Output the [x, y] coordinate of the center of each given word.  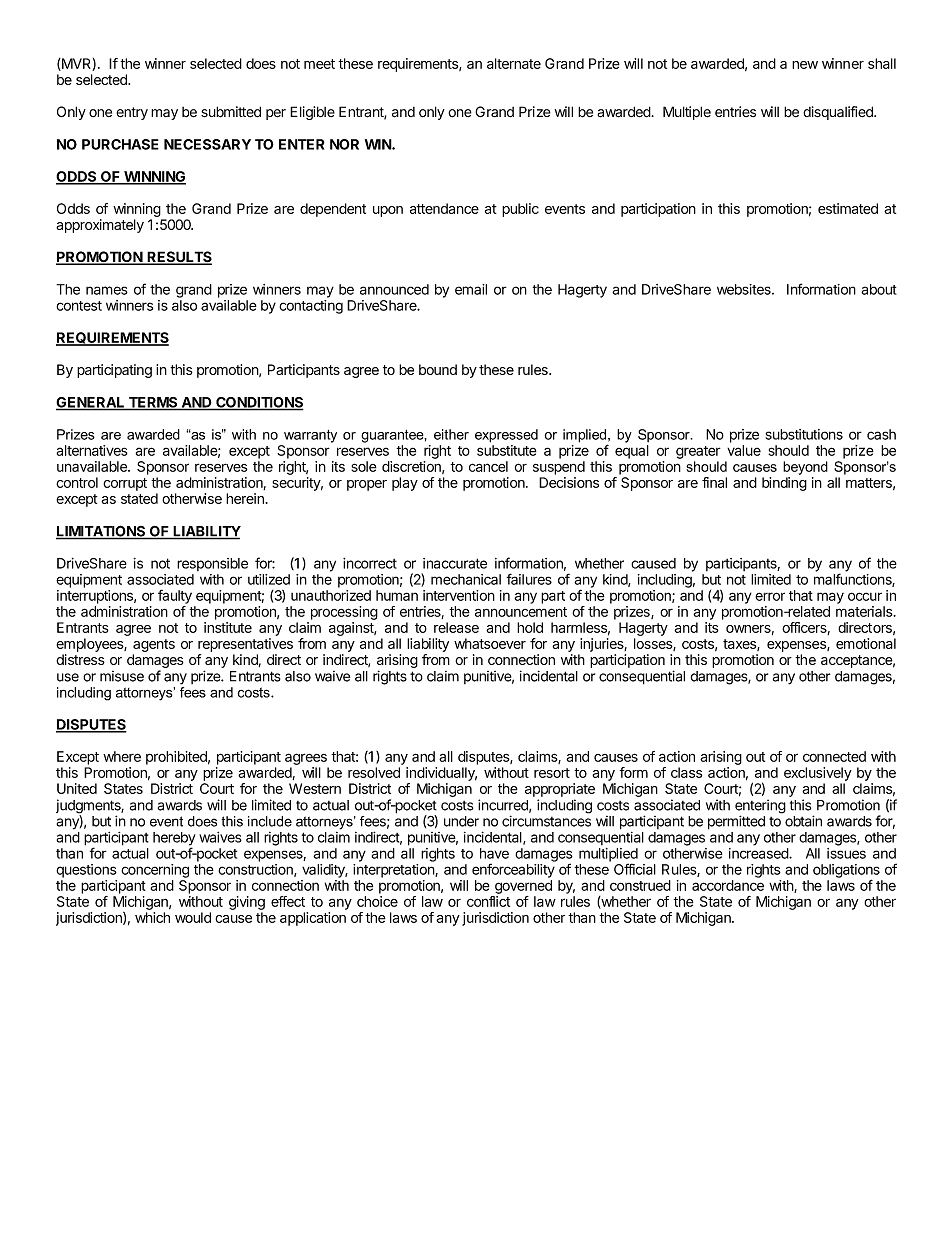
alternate [514, 63]
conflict [488, 901]
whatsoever [490, 643]
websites [745, 289]
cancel [488, 466]
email [471, 289]
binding [784, 484]
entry [132, 113]
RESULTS [178, 258]
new [805, 65]
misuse [122, 676]
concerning [155, 871]
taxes [740, 645]
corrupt [125, 484]
